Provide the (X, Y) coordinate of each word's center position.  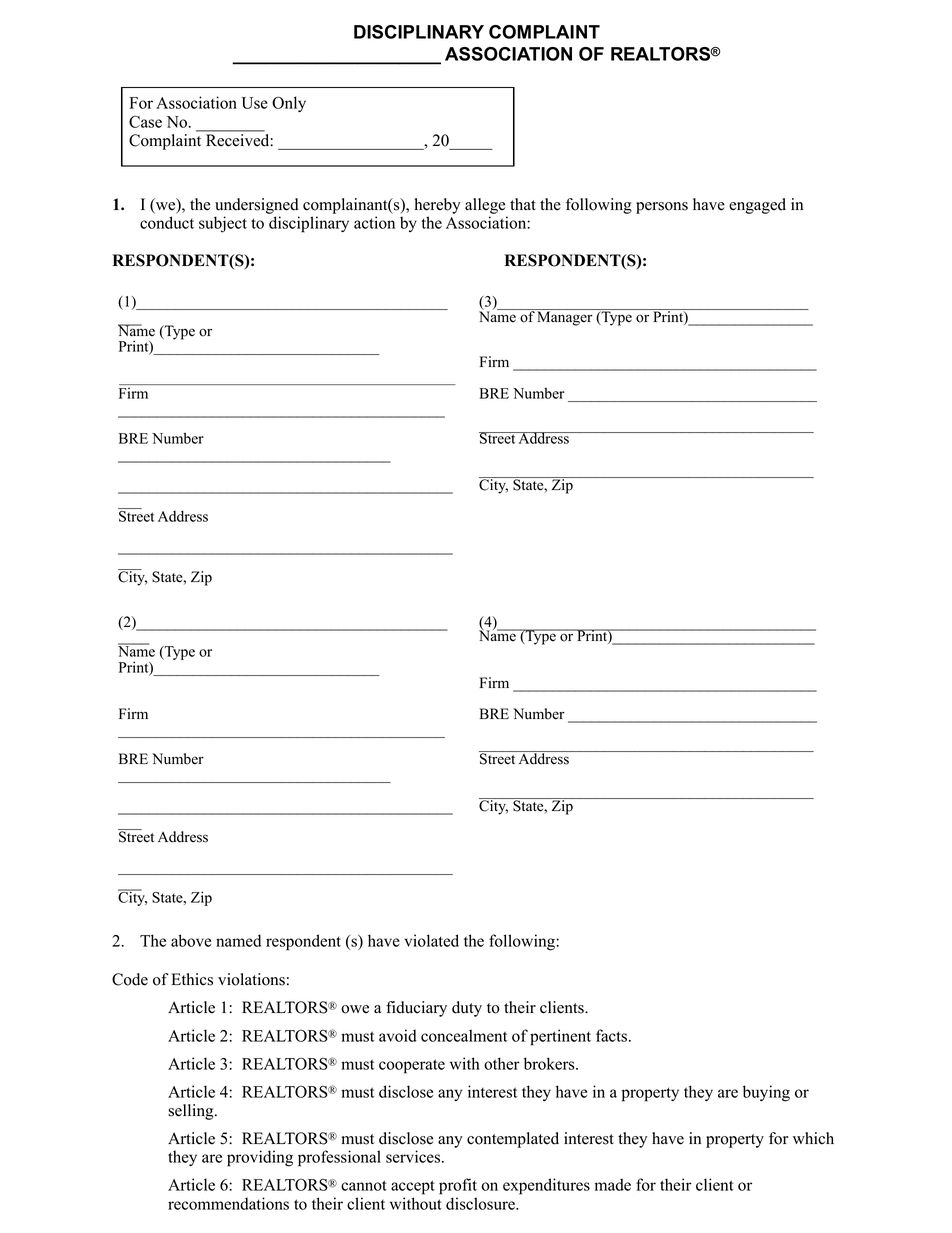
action (374, 222)
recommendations (228, 1203)
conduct (167, 222)
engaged (757, 206)
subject (223, 224)
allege (485, 206)
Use (255, 103)
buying (766, 1093)
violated (431, 940)
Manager (565, 317)
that (523, 204)
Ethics (192, 979)
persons (662, 208)
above (191, 940)
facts (611, 1035)
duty (467, 1009)
